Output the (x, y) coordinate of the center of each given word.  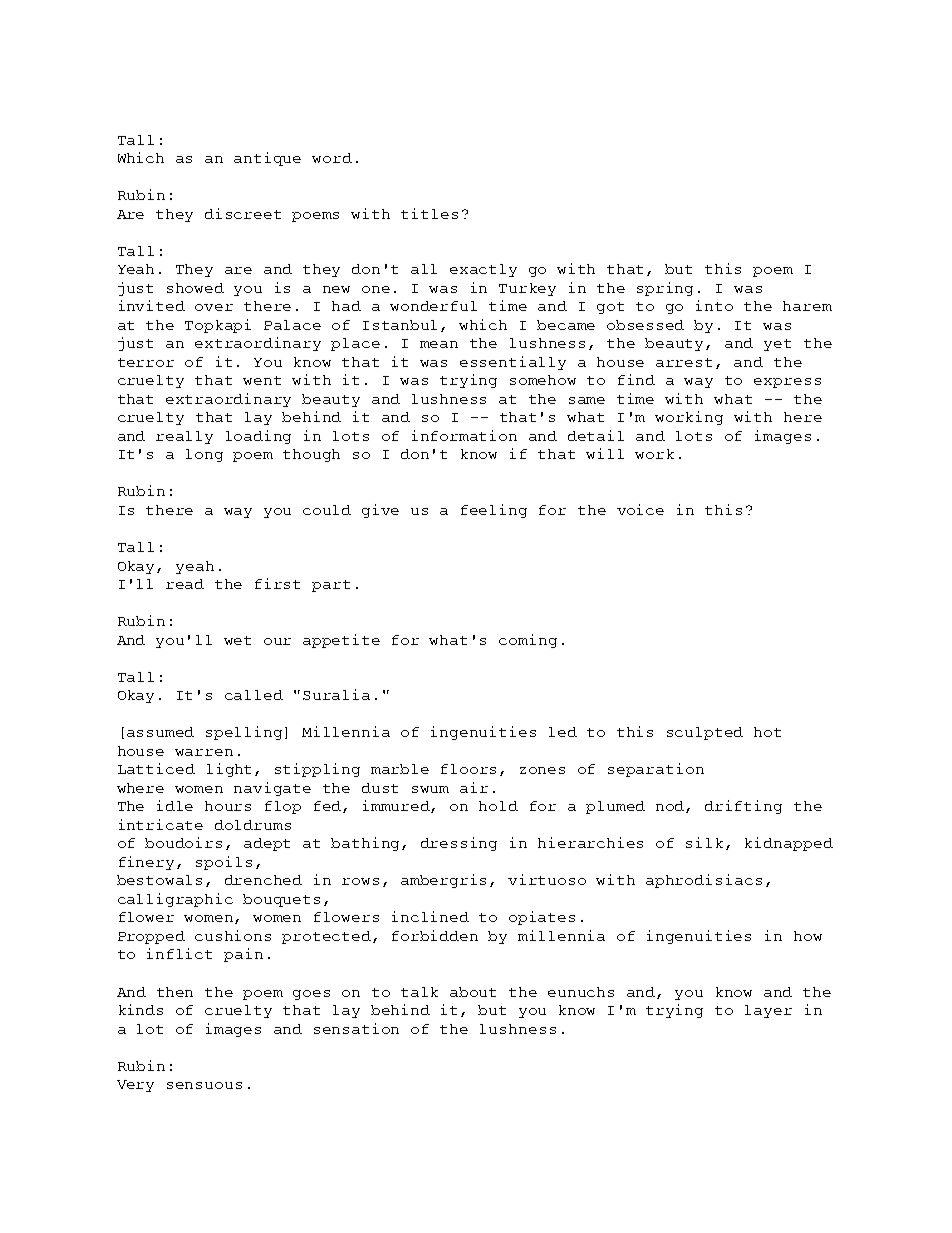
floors (468, 769)
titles (429, 213)
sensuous (204, 1085)
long (204, 455)
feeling (494, 511)
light (229, 770)
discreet (243, 213)
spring (665, 289)
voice (640, 509)
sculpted (705, 733)
